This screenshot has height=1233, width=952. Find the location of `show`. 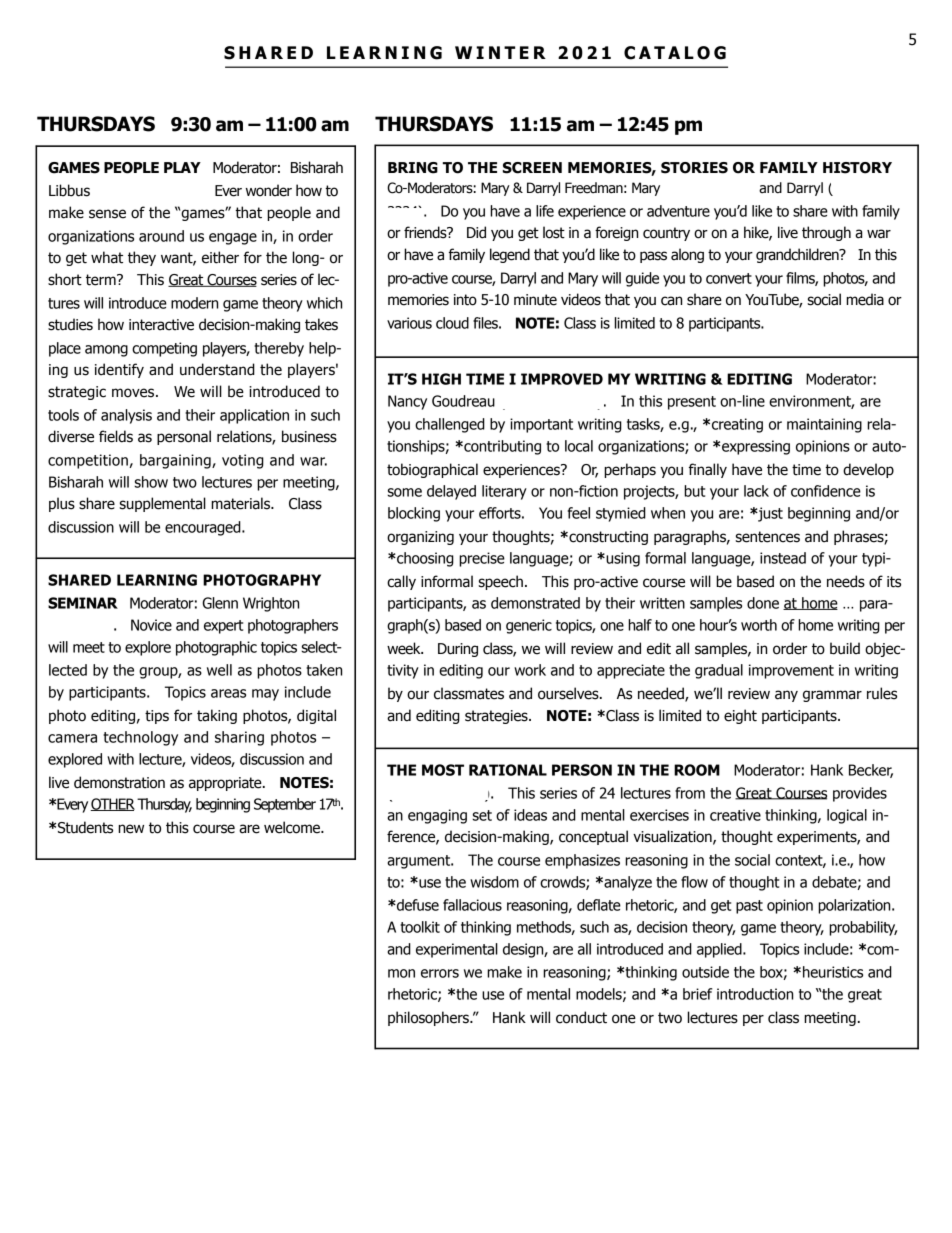

show is located at coordinates (151, 482).
